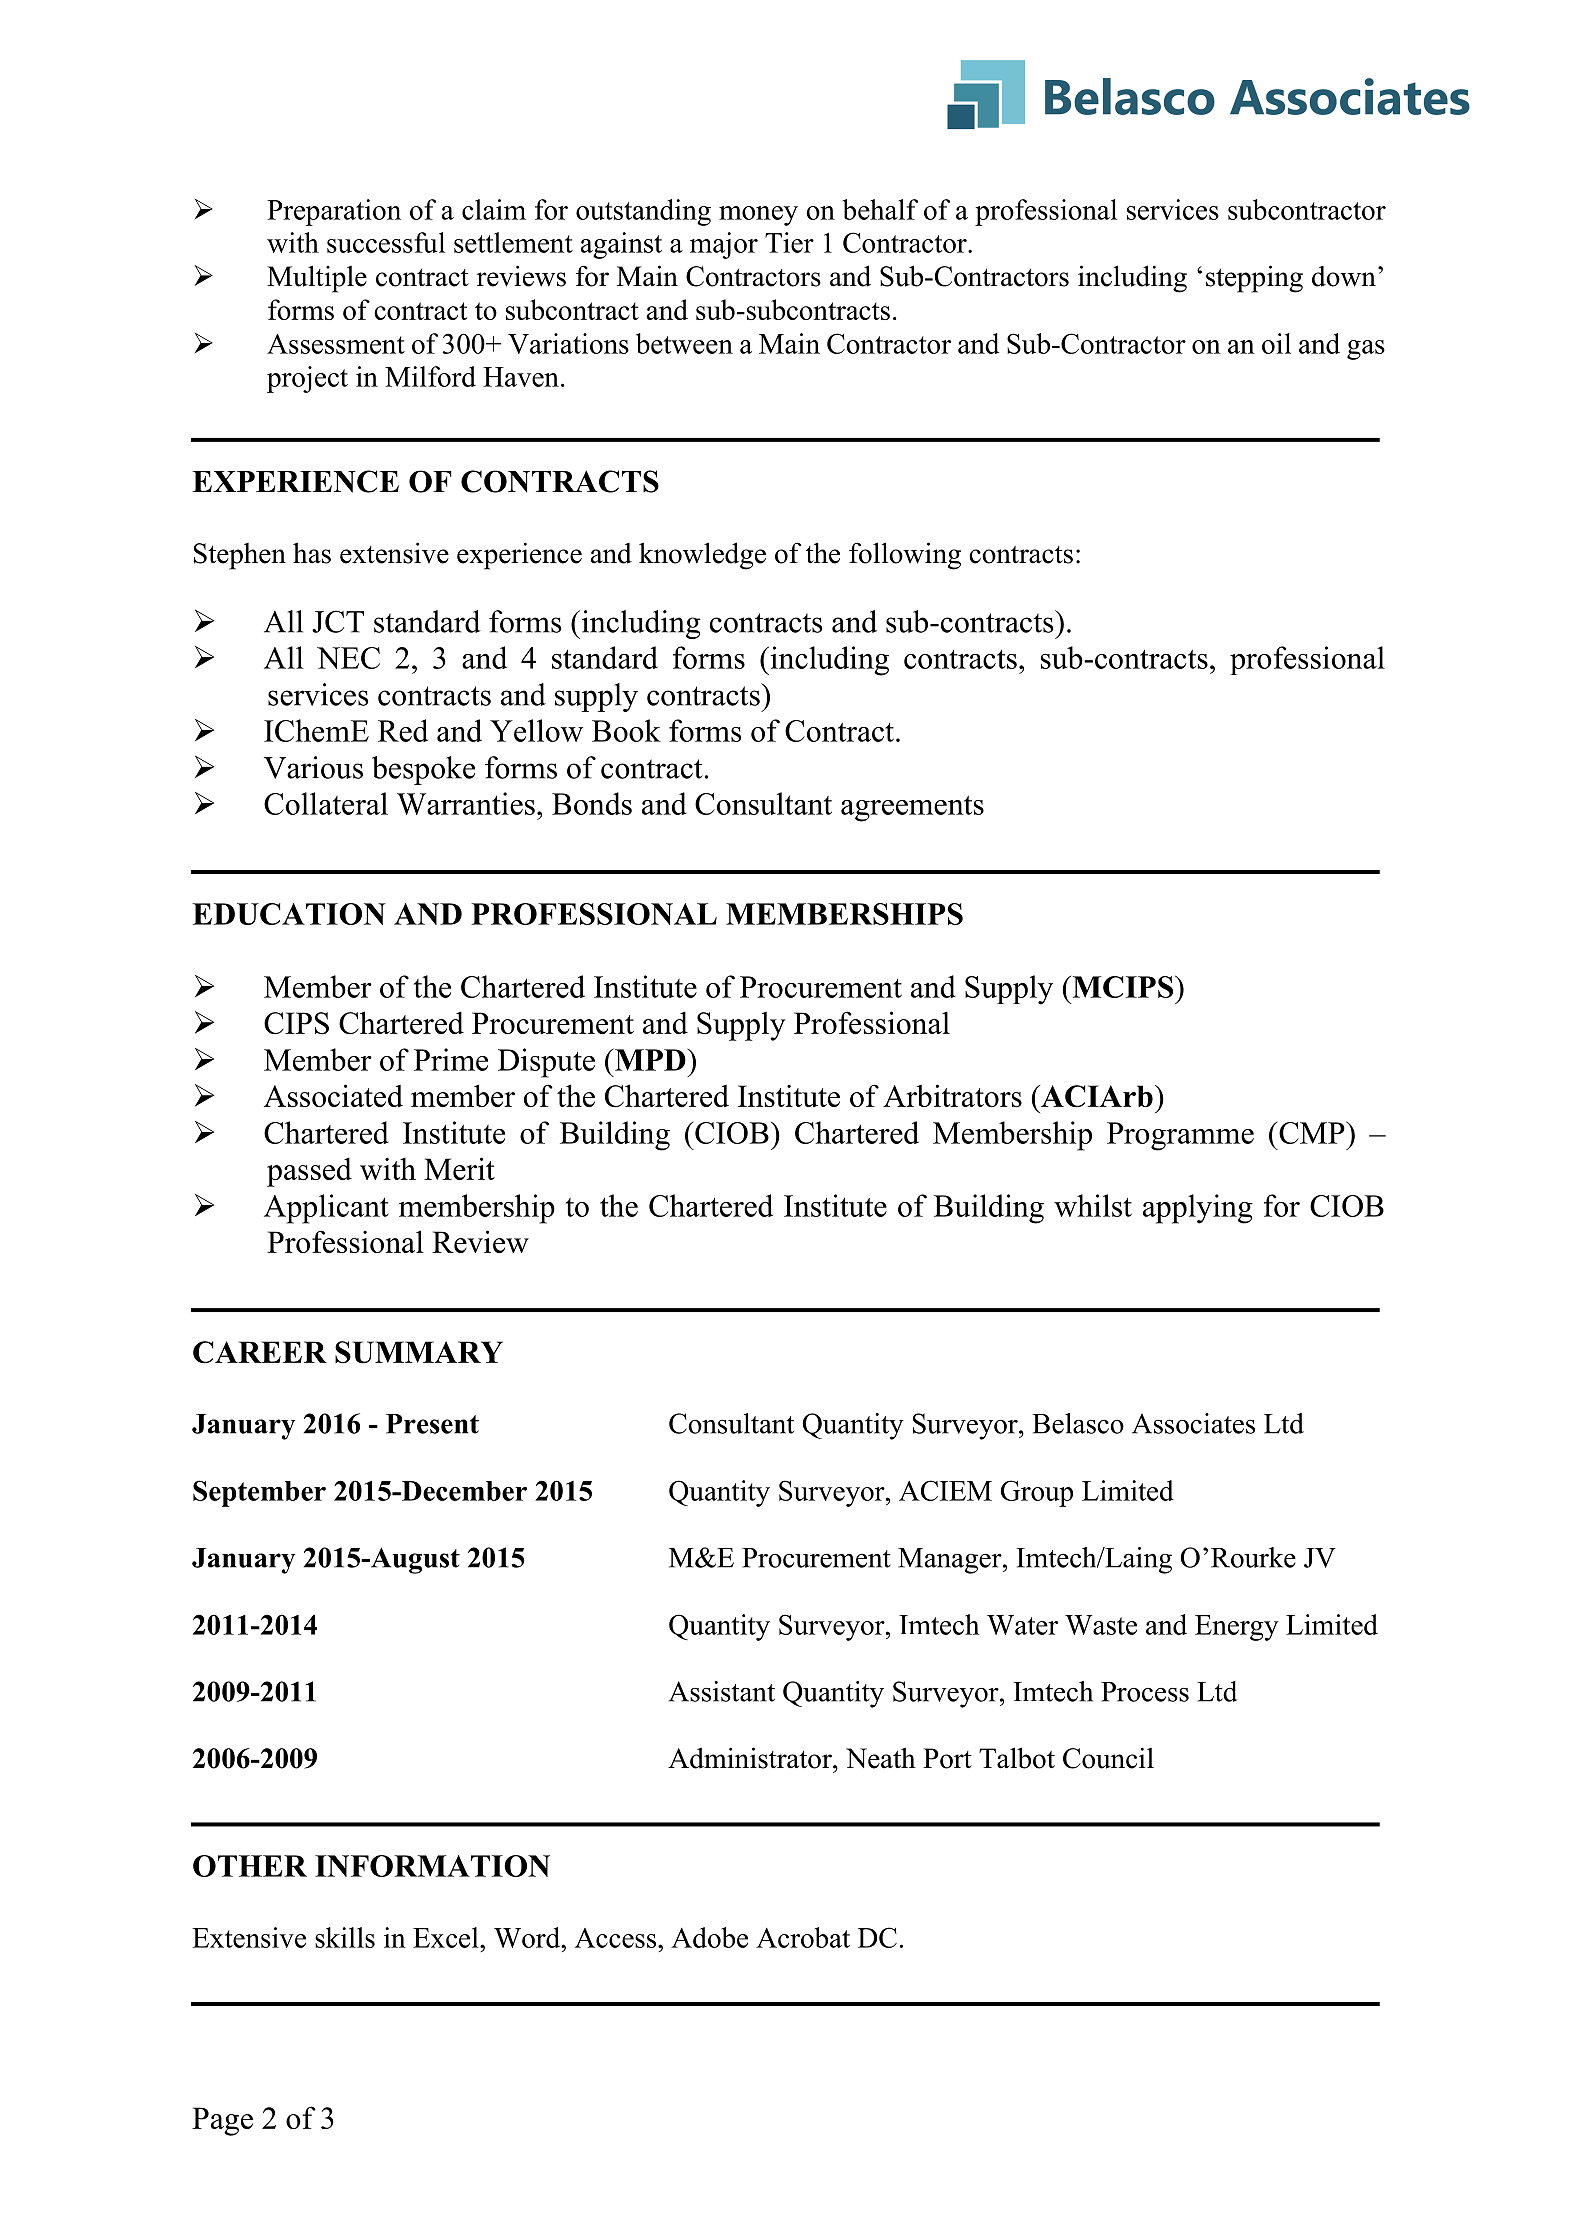  I want to click on Council, so click(1108, 1758).
